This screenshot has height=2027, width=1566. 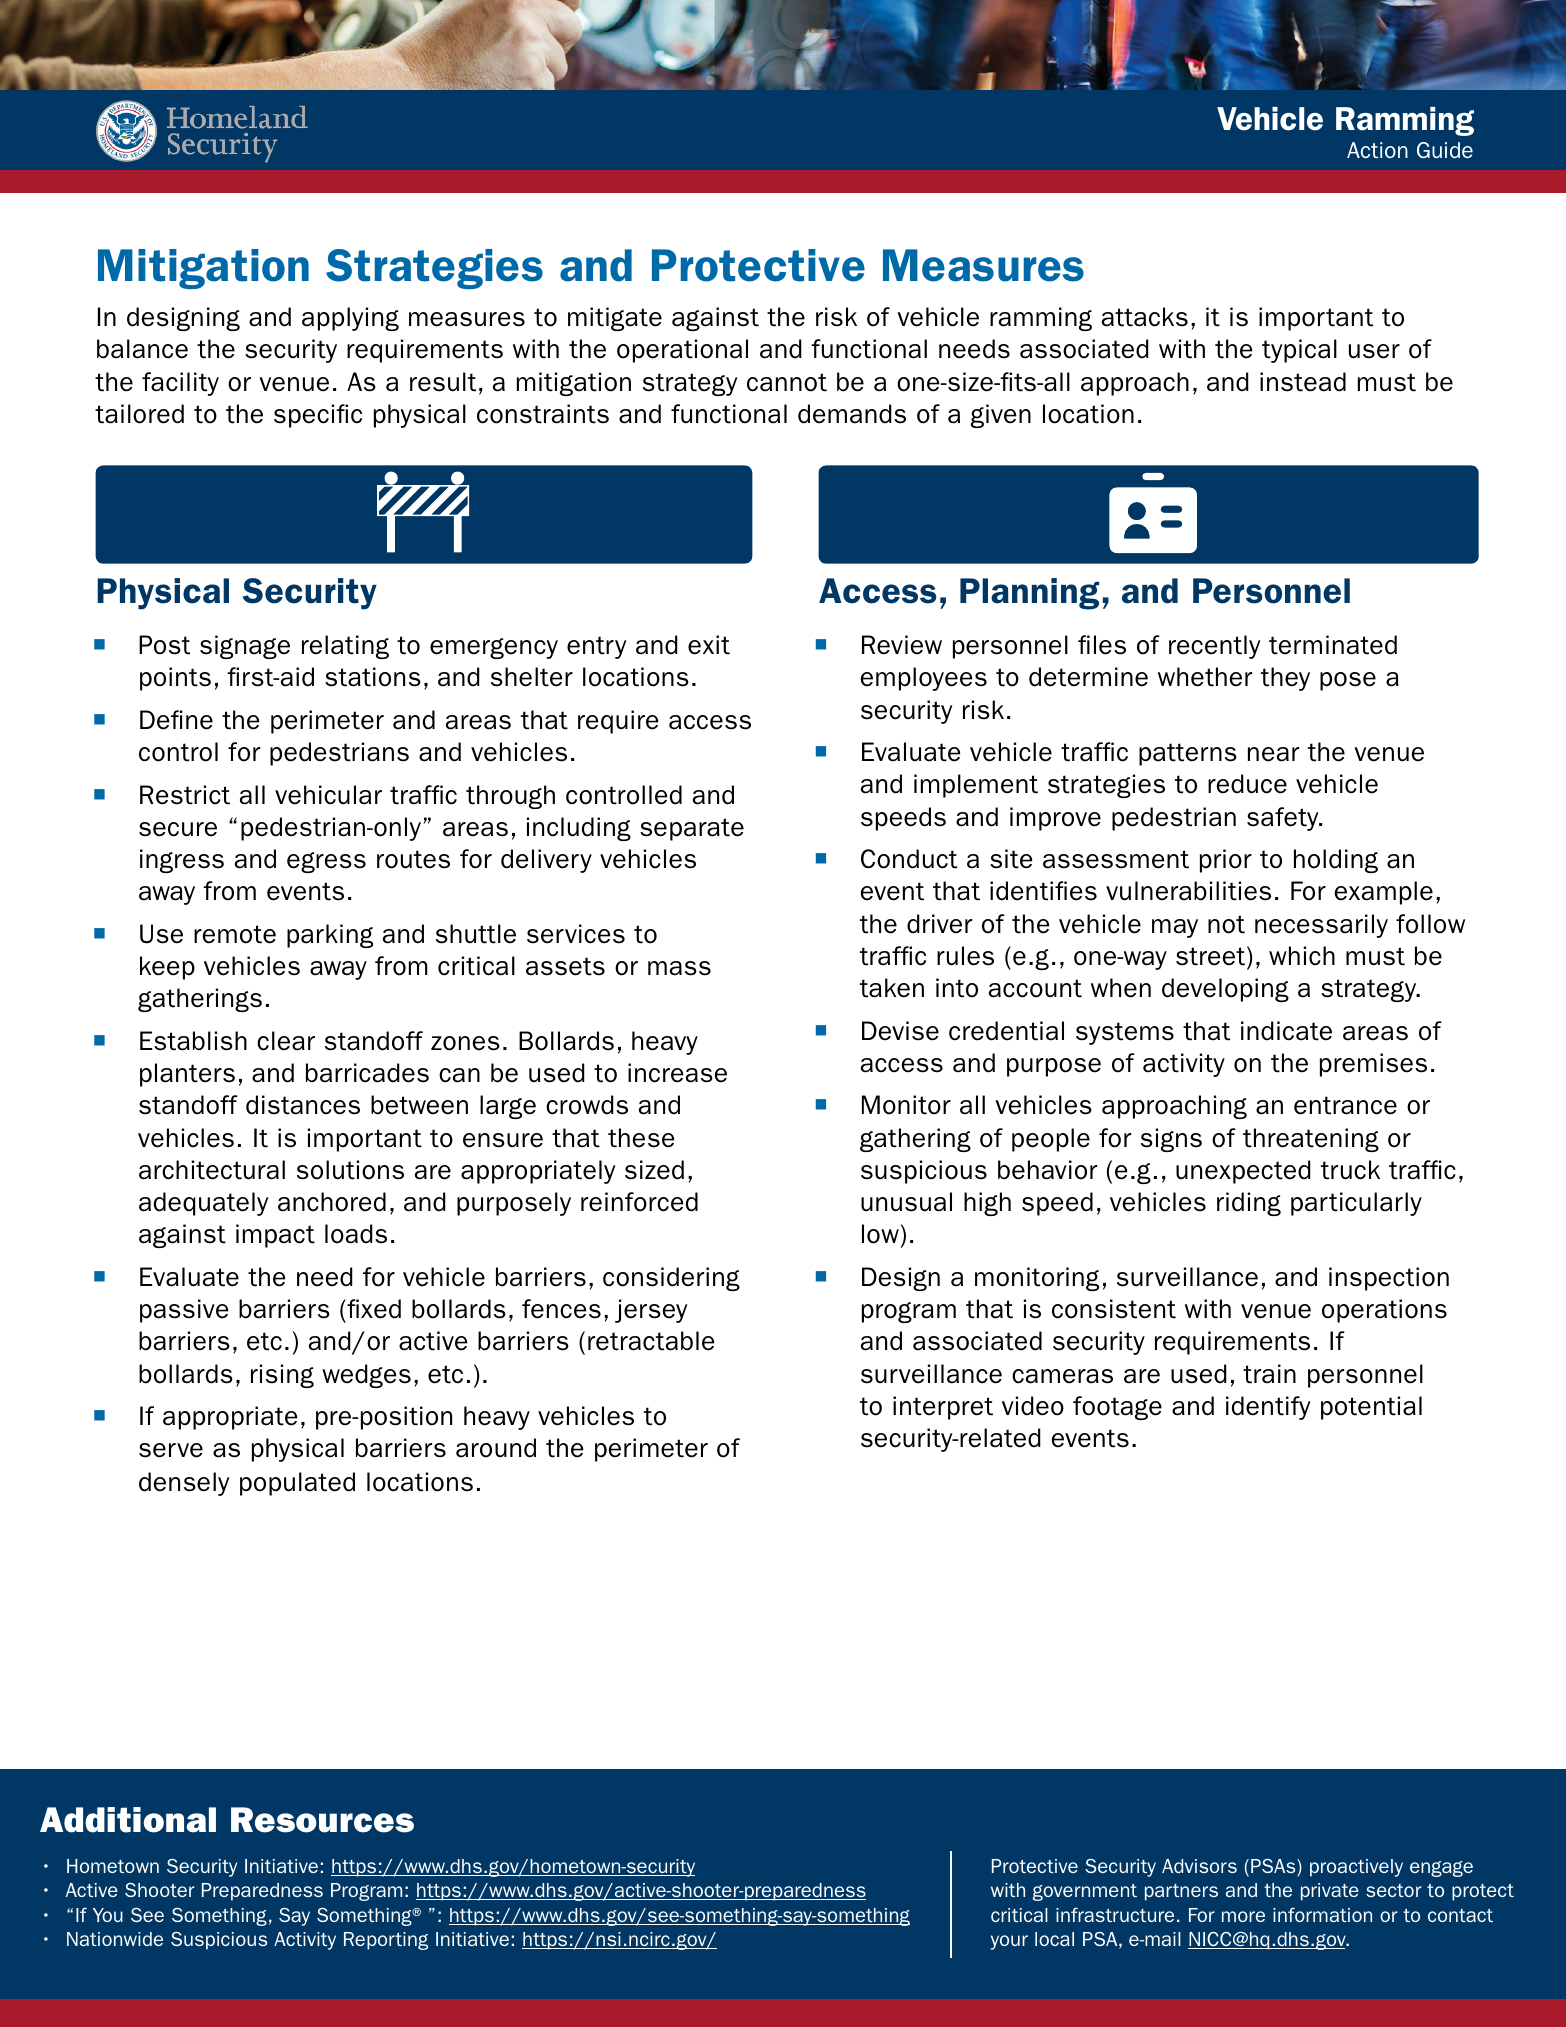 I want to click on separate, so click(x=692, y=829).
